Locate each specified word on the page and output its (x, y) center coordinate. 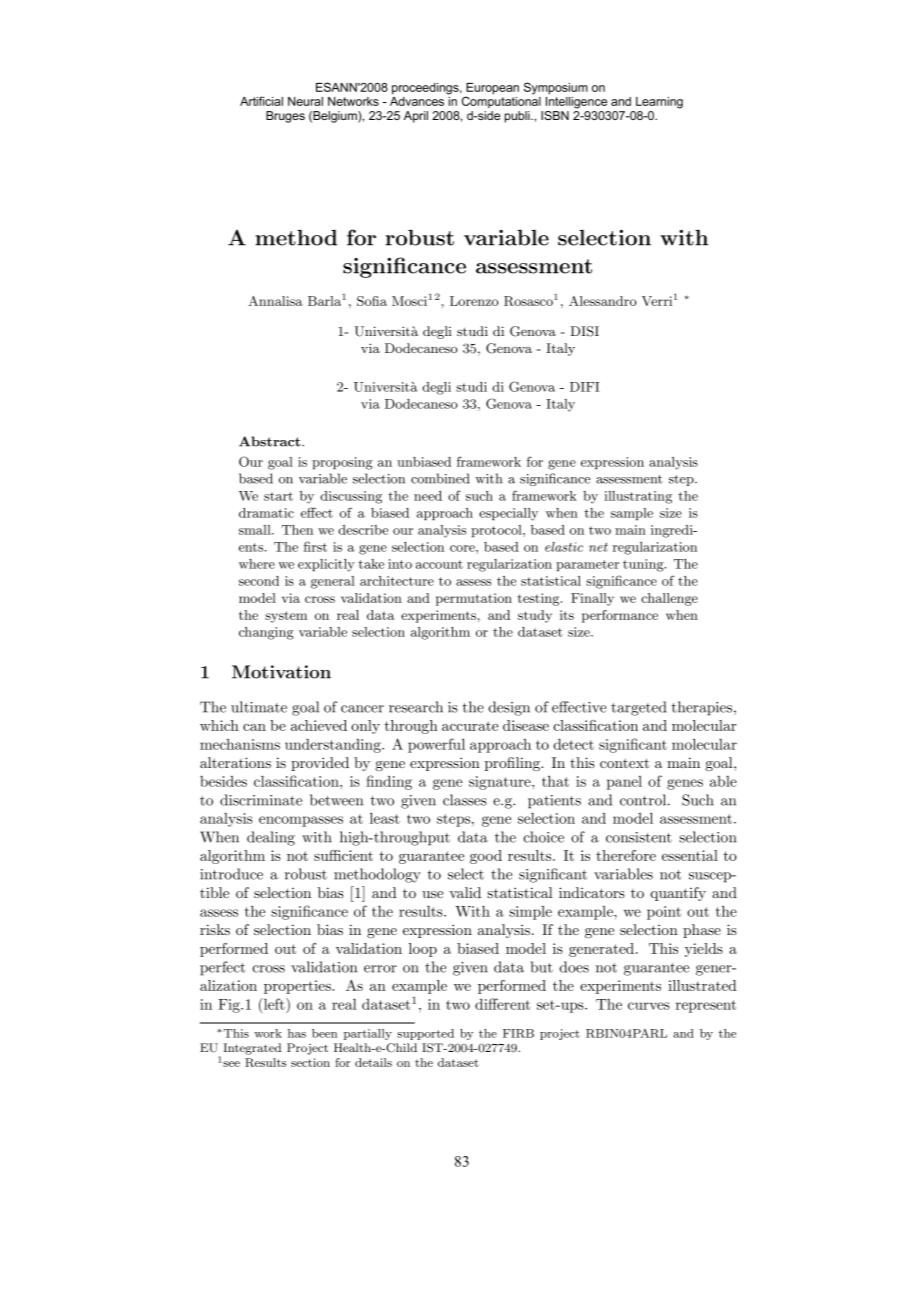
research (416, 707)
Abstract (271, 441)
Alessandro (603, 301)
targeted (638, 708)
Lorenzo (474, 301)
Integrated (252, 1049)
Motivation (281, 672)
